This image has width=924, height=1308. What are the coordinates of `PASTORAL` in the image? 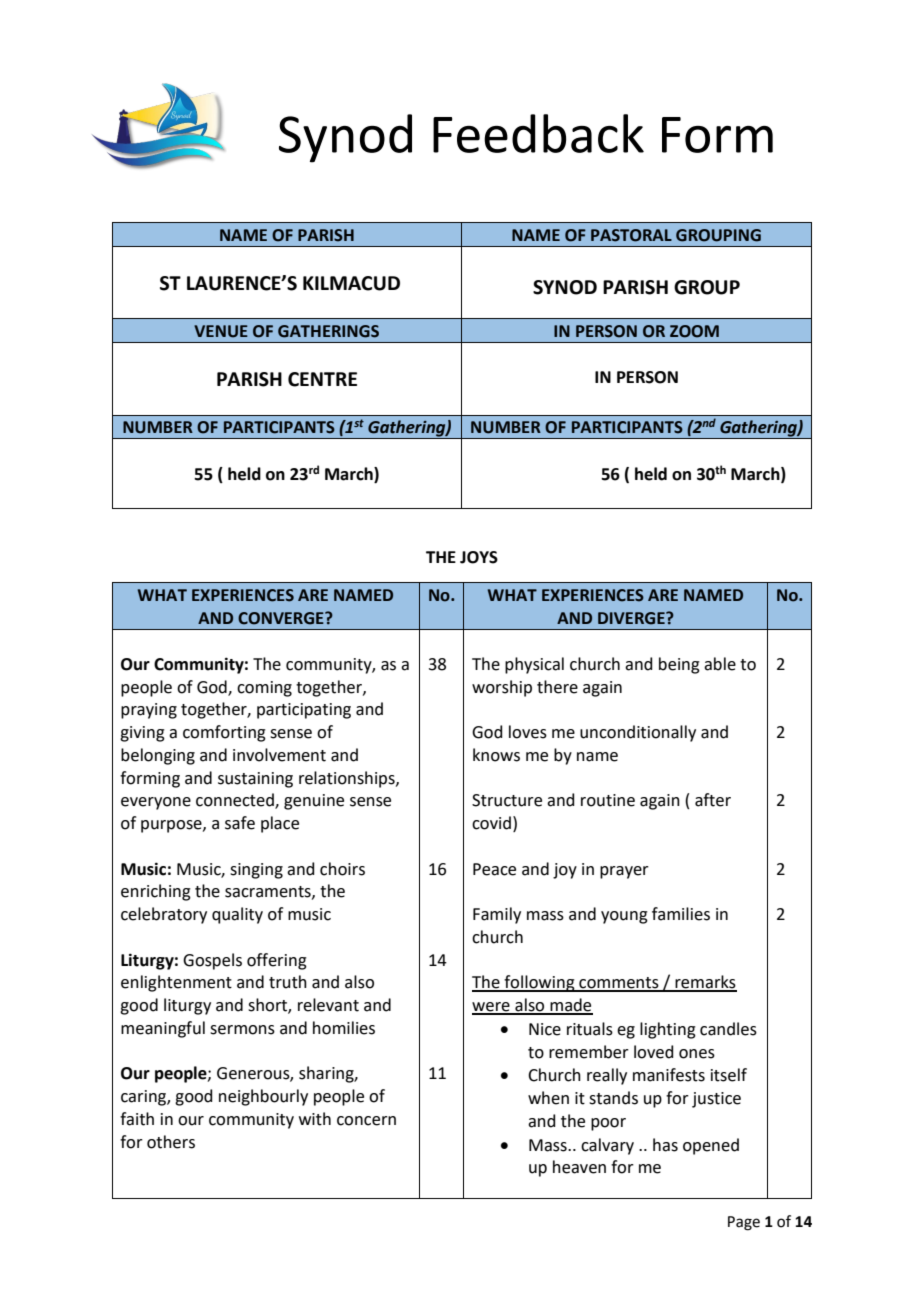 It's located at (631, 235).
